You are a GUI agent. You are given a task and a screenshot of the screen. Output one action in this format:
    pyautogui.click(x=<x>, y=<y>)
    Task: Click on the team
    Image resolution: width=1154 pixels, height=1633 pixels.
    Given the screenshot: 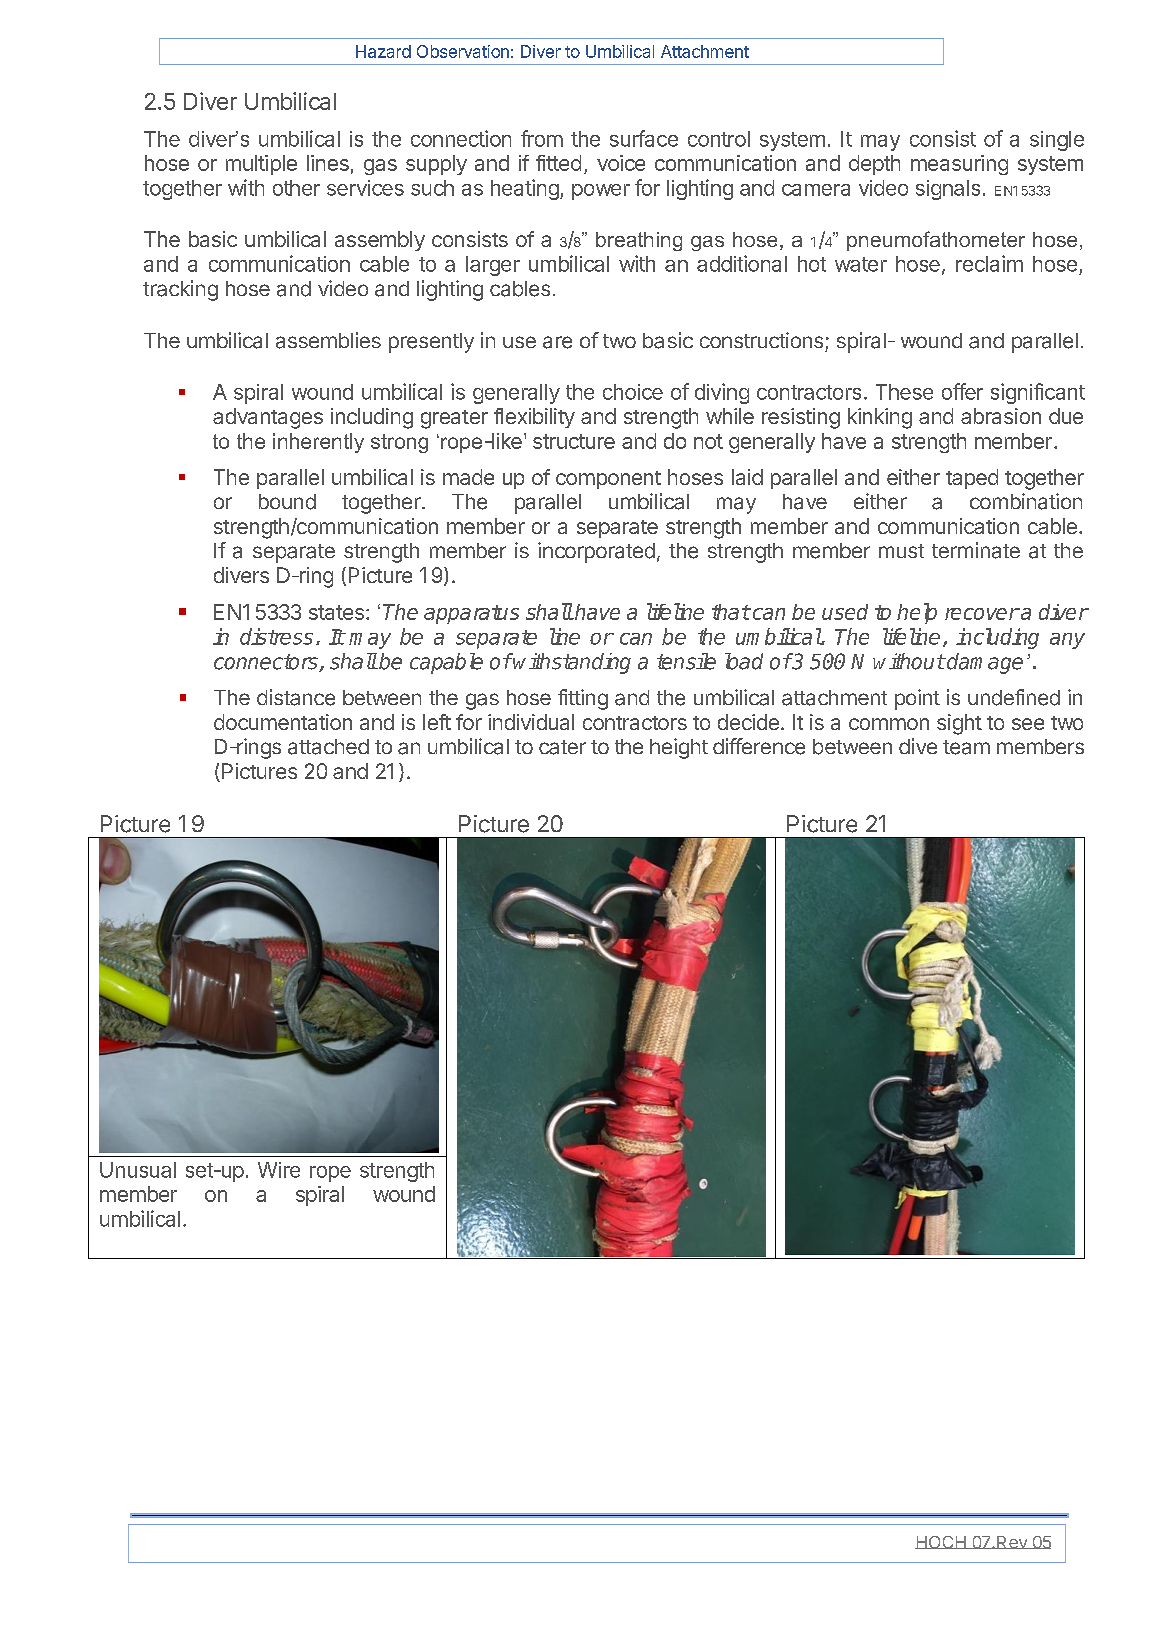 What is the action you would take?
    pyautogui.click(x=966, y=747)
